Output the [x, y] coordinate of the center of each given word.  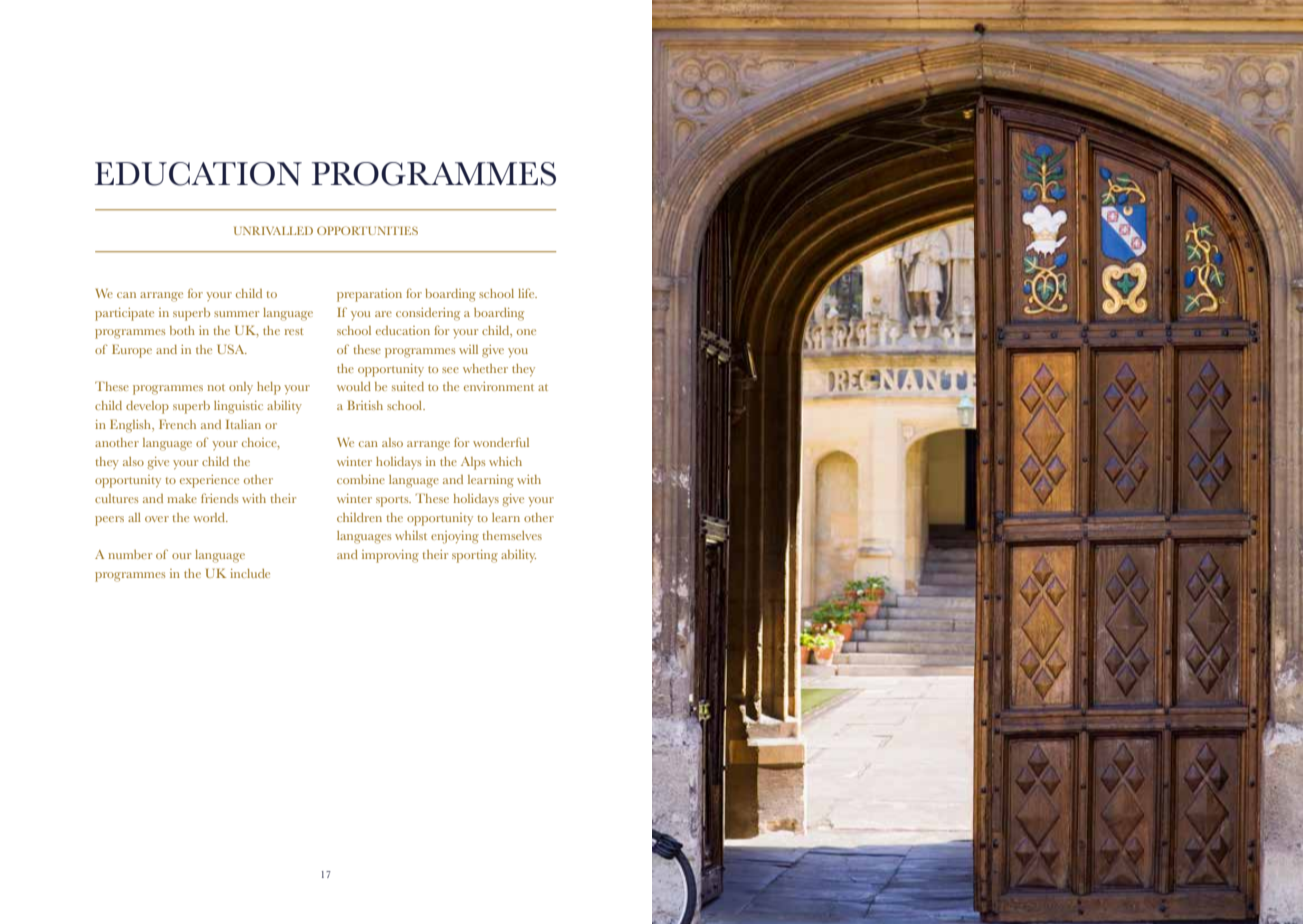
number [130, 554]
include [250, 573]
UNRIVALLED [273, 230]
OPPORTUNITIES [367, 230]
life [527, 293]
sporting [475, 556]
